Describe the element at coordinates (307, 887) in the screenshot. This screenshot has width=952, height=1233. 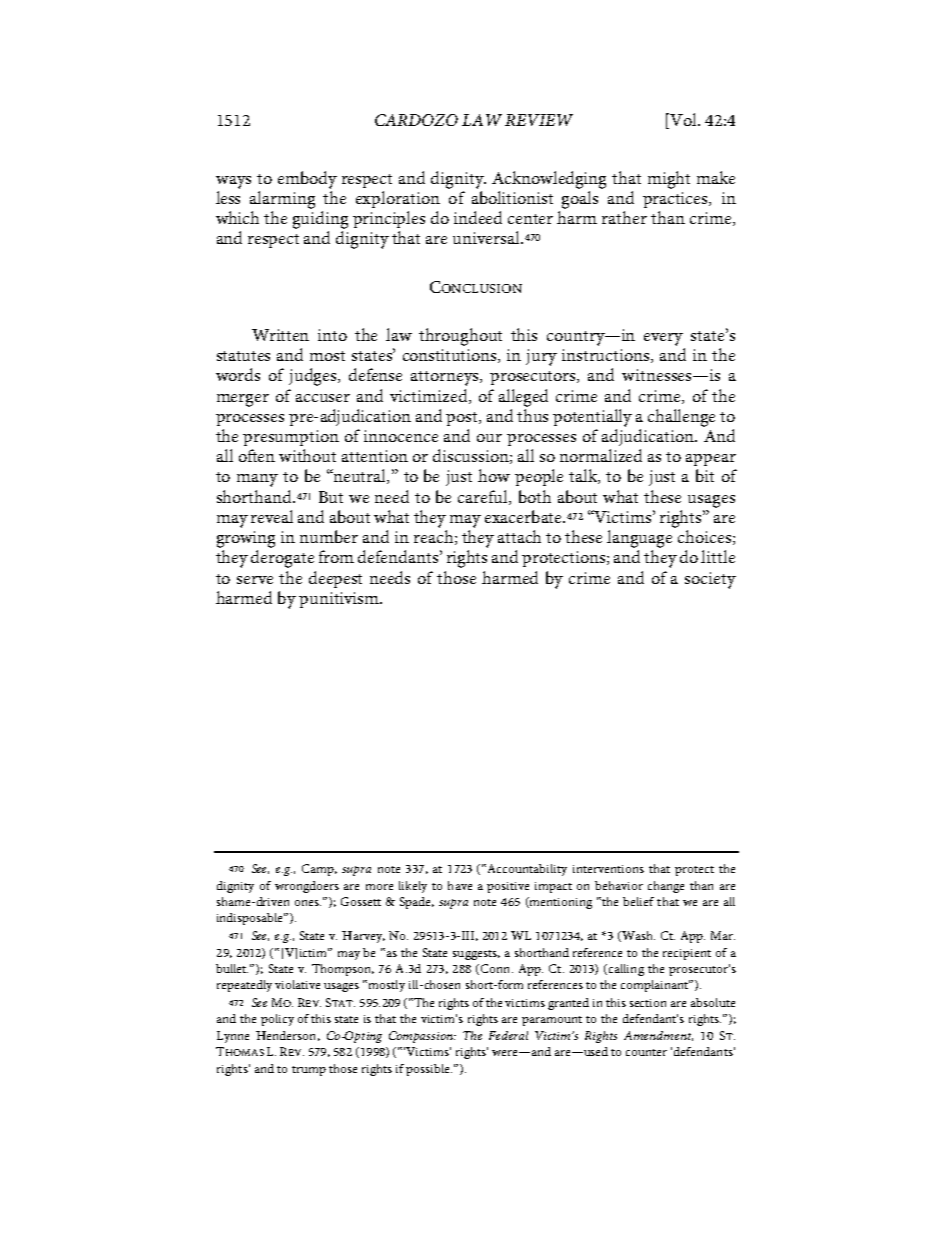
I see `wrongdoers` at that location.
